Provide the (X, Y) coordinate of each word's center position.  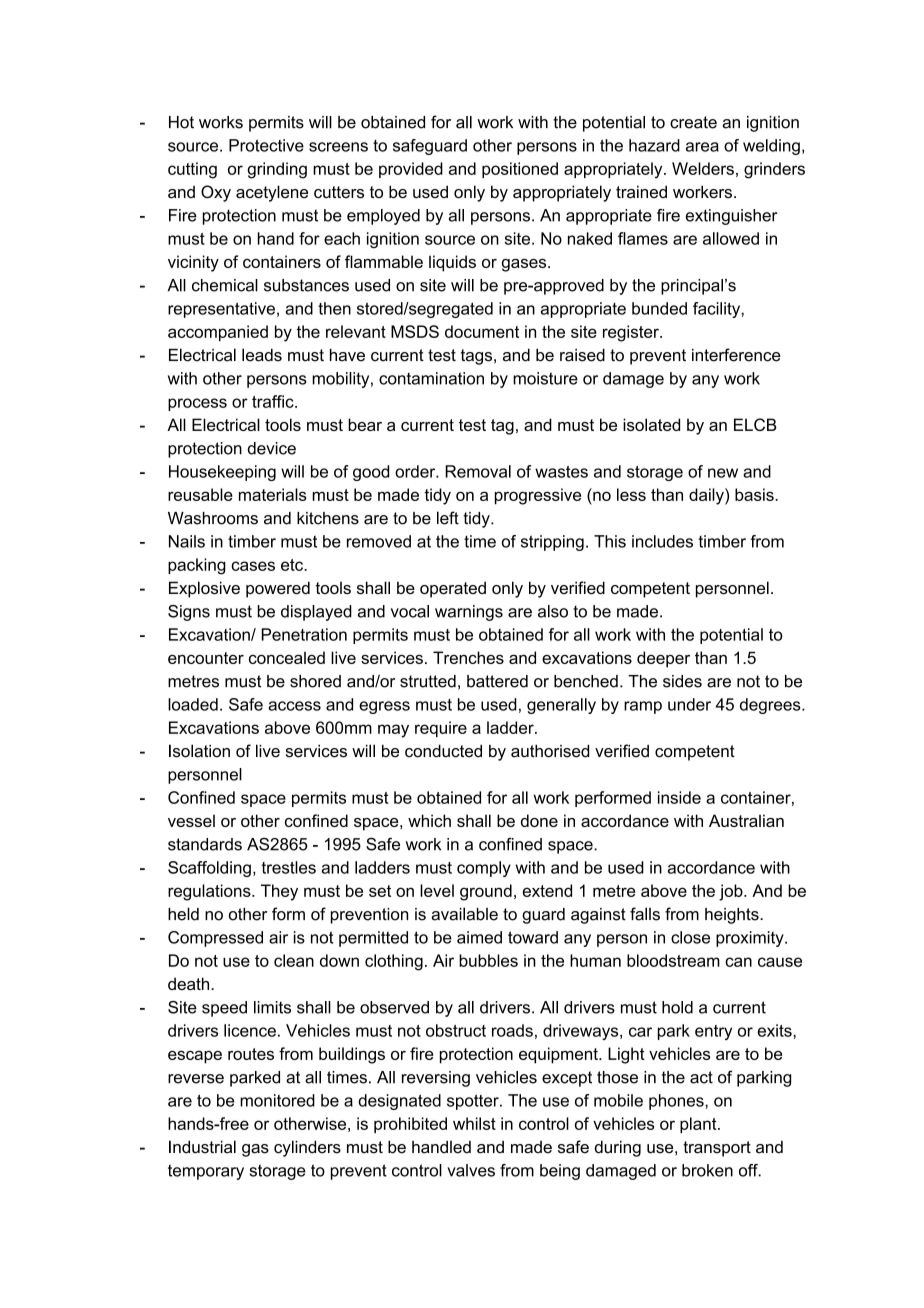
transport (717, 1149)
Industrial (202, 1147)
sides (682, 681)
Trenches (468, 657)
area (702, 147)
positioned (520, 170)
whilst (474, 1123)
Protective (266, 145)
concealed (287, 657)
